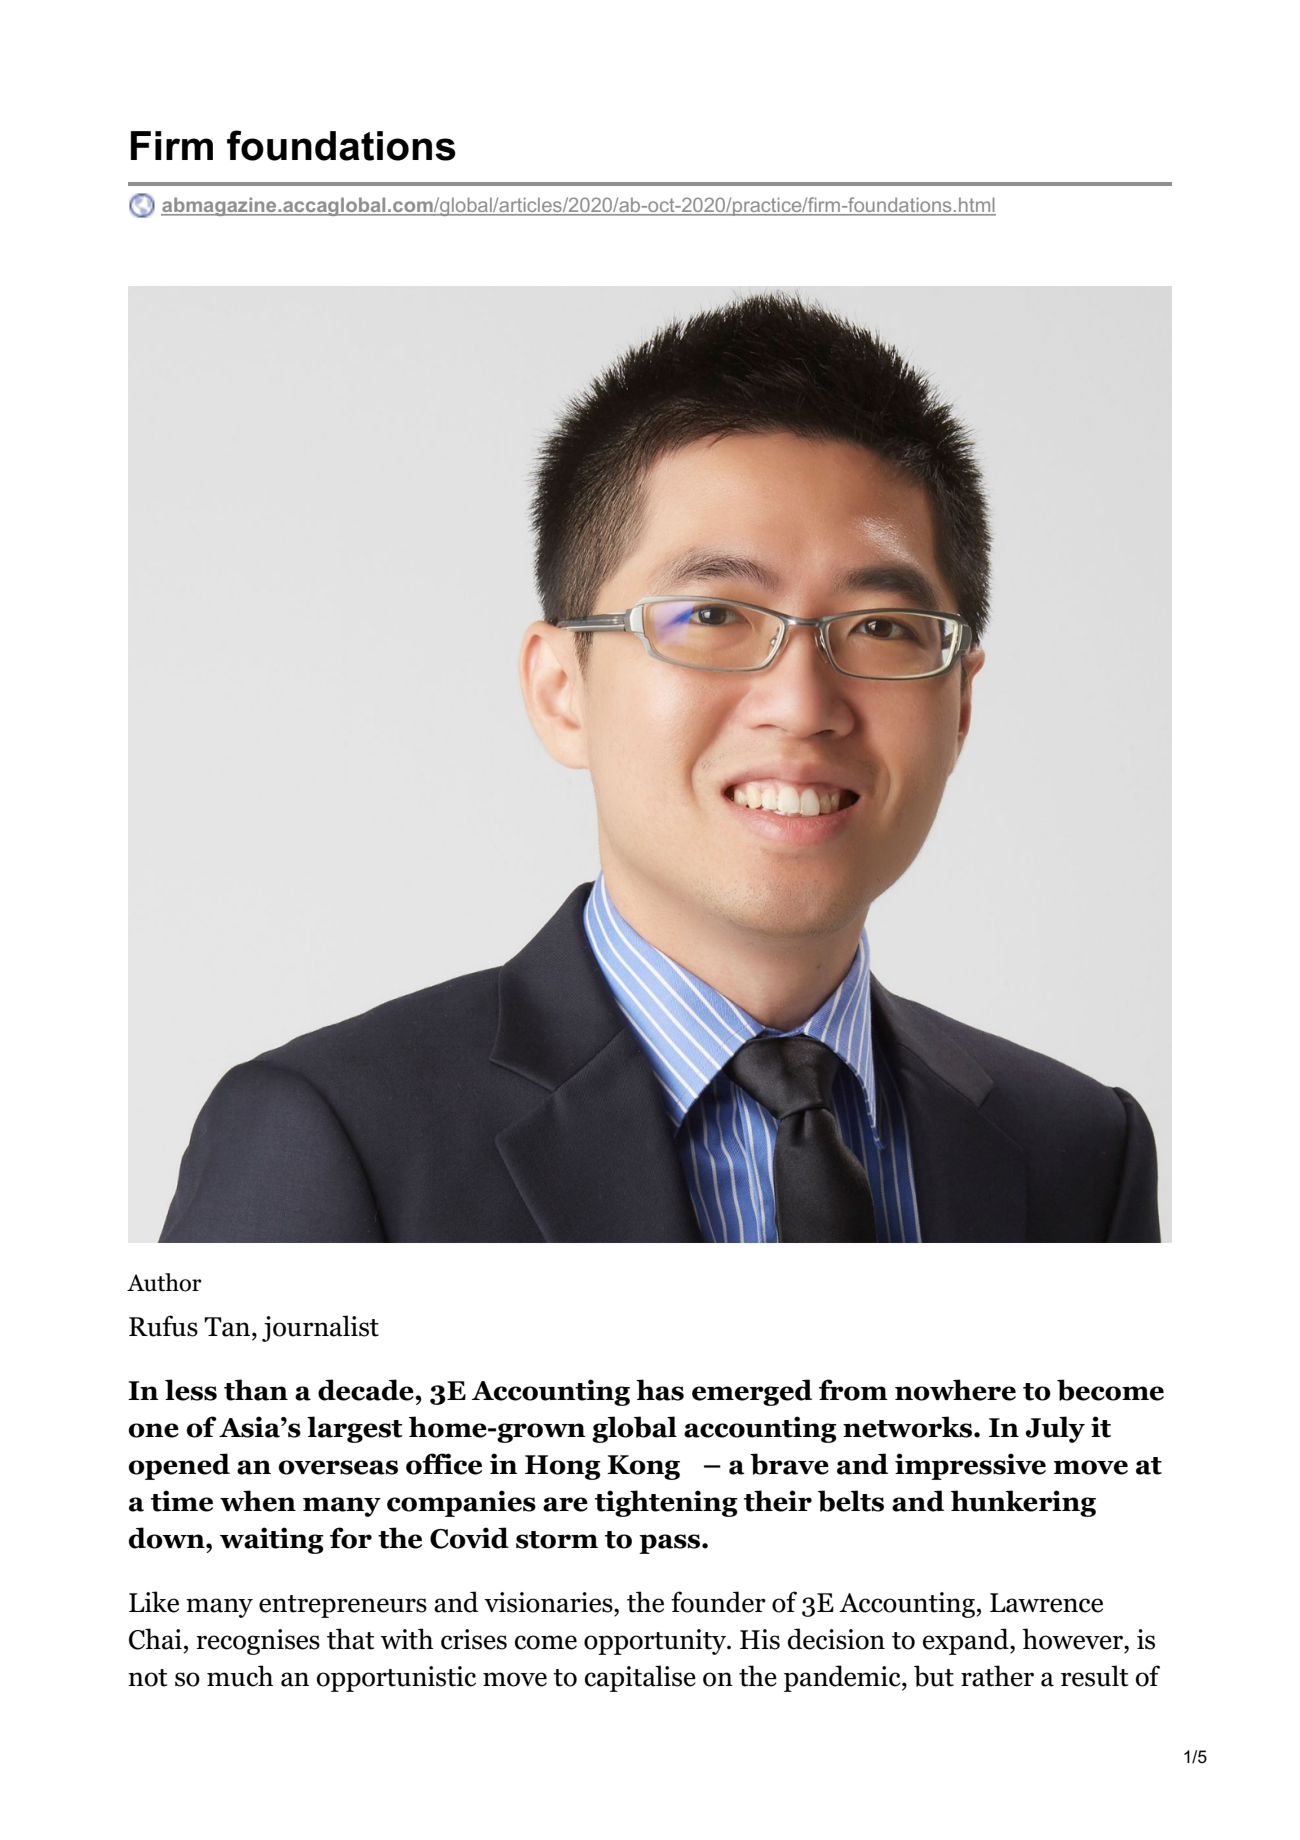  Describe the element at coordinates (660, 1390) in the screenshot. I see `has` at that location.
